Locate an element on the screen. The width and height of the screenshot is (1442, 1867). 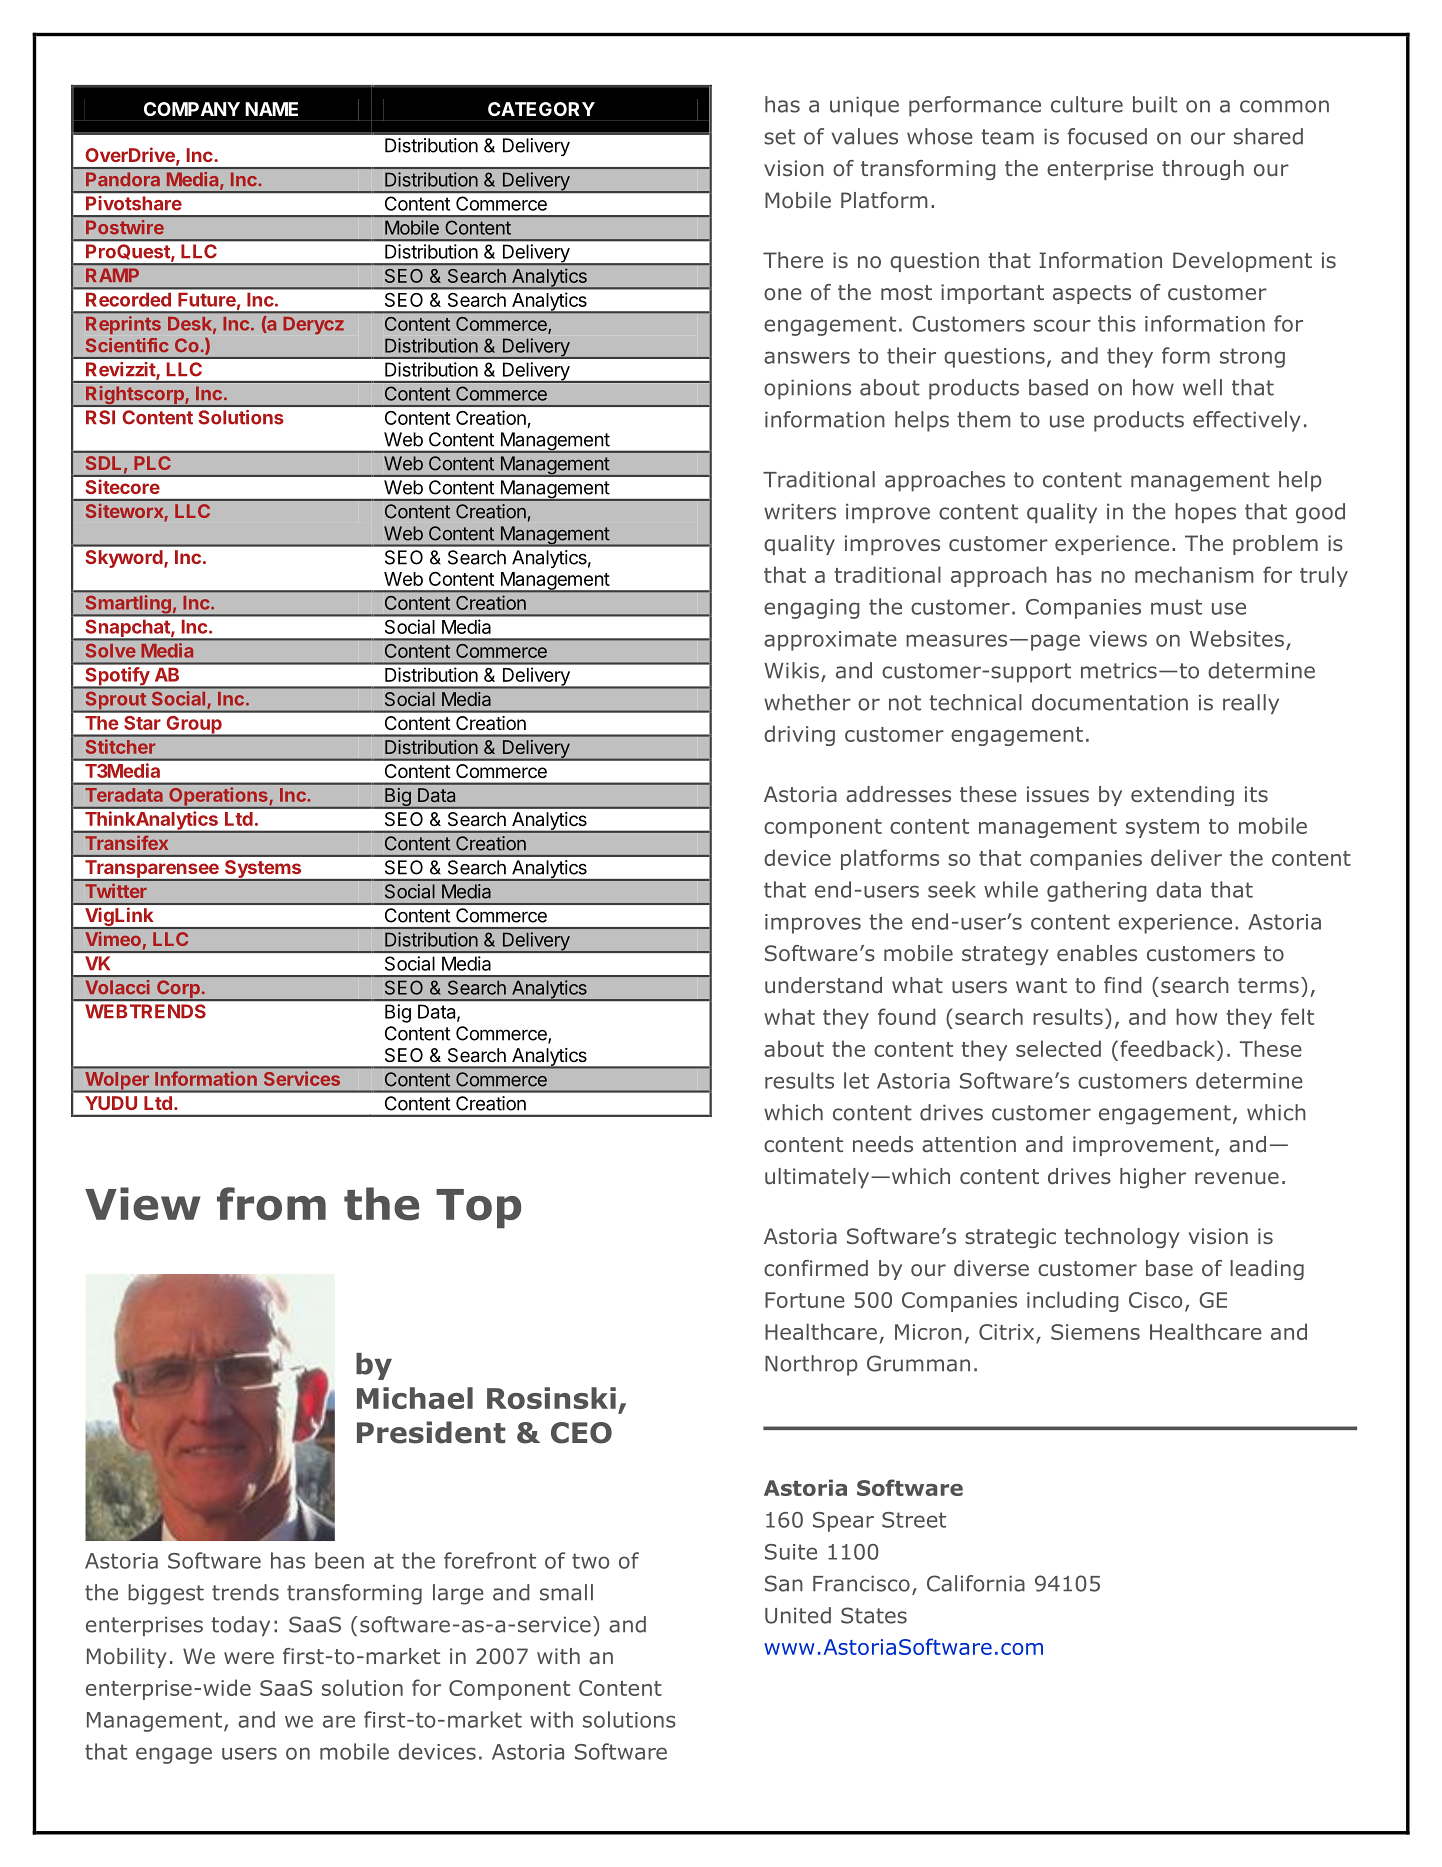
RSI is located at coordinates (100, 417).
